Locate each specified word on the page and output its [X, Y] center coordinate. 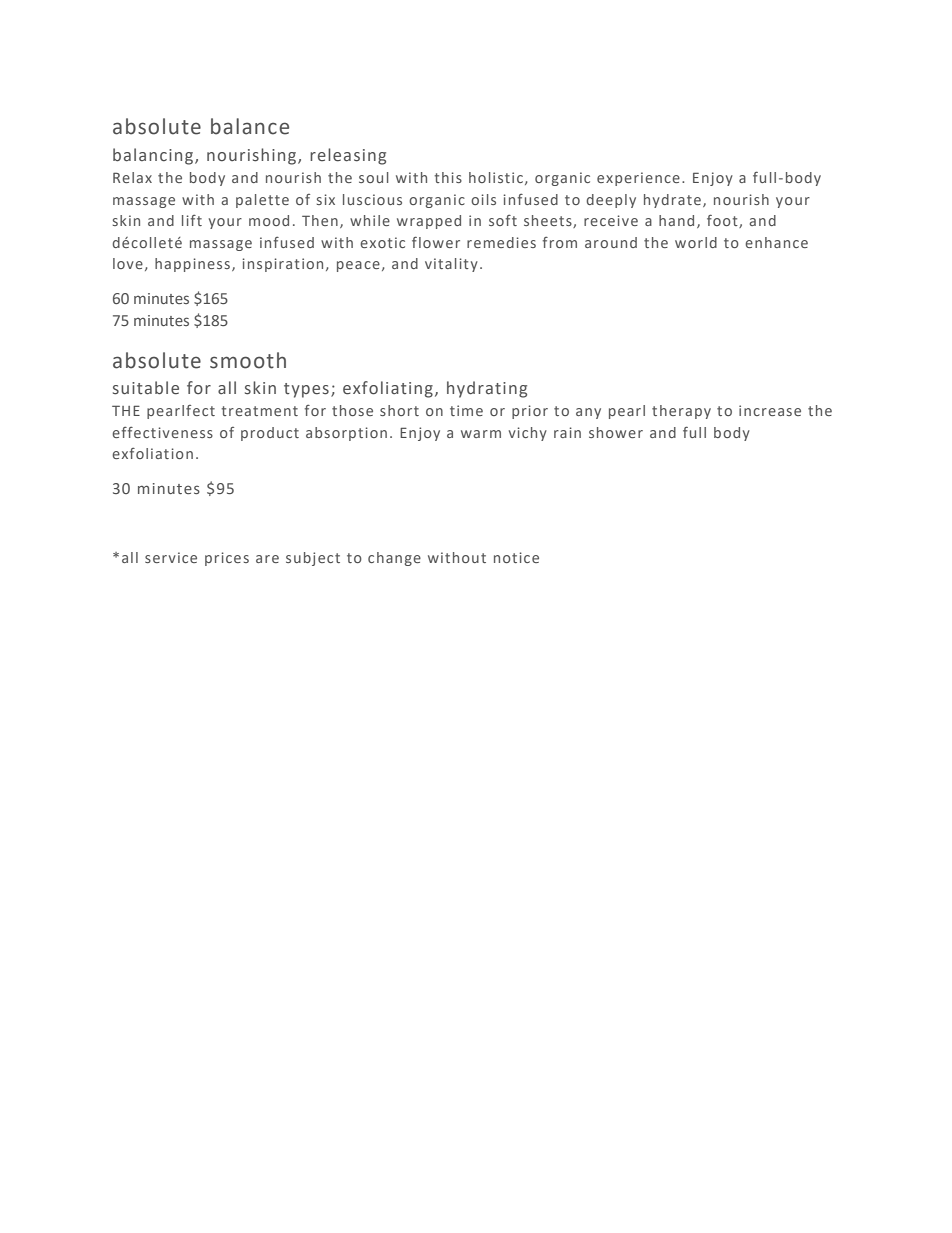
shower [616, 432]
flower [436, 242]
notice [516, 557]
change [394, 559]
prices [227, 559]
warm [481, 434]
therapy [681, 412]
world [696, 242]
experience [638, 179]
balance [250, 126]
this [448, 177]
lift [192, 220]
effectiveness [162, 432]
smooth [248, 360]
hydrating [487, 389]
